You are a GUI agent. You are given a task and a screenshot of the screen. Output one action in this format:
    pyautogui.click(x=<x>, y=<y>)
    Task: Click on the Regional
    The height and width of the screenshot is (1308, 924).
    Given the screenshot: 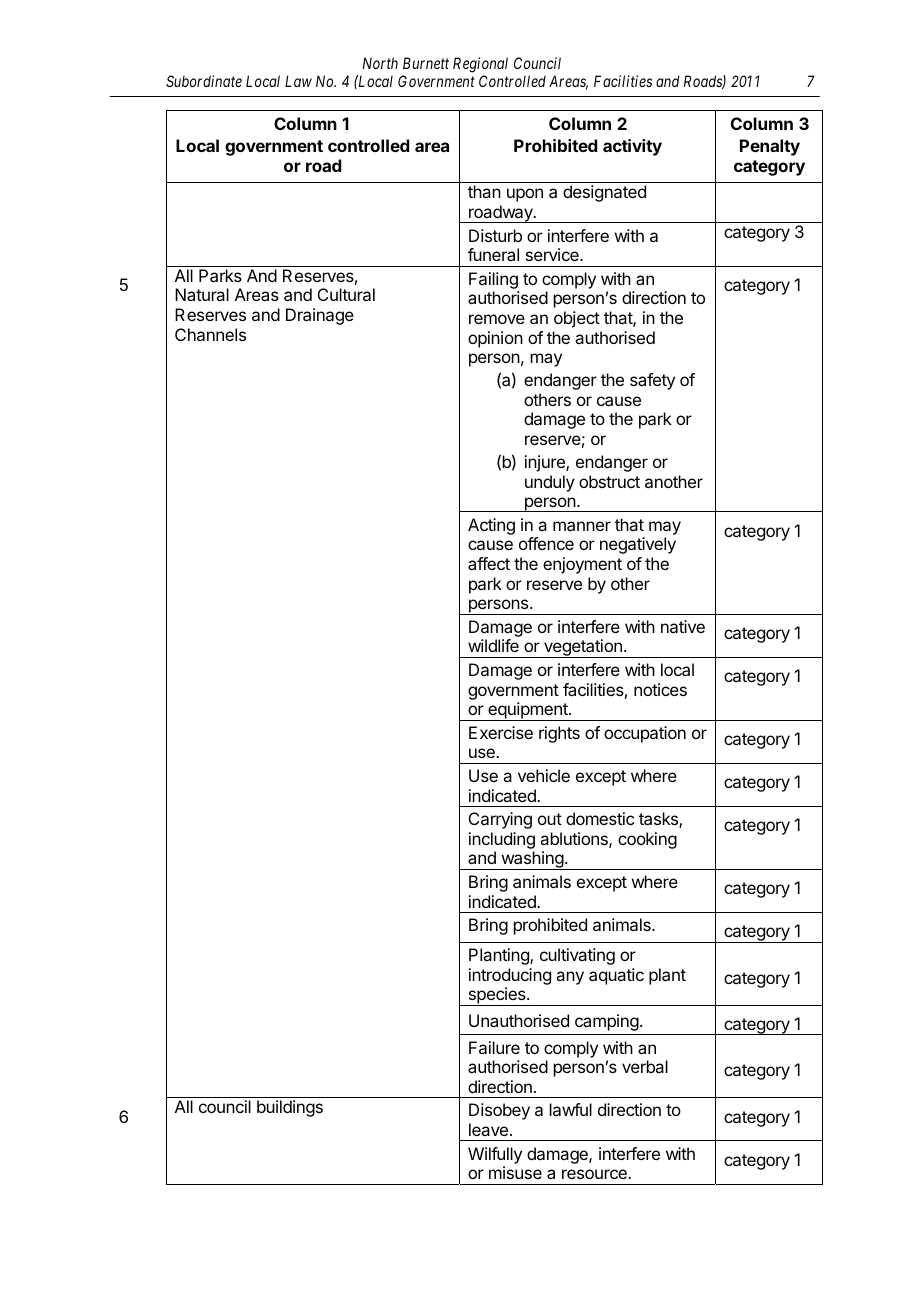 What is the action you would take?
    pyautogui.click(x=480, y=65)
